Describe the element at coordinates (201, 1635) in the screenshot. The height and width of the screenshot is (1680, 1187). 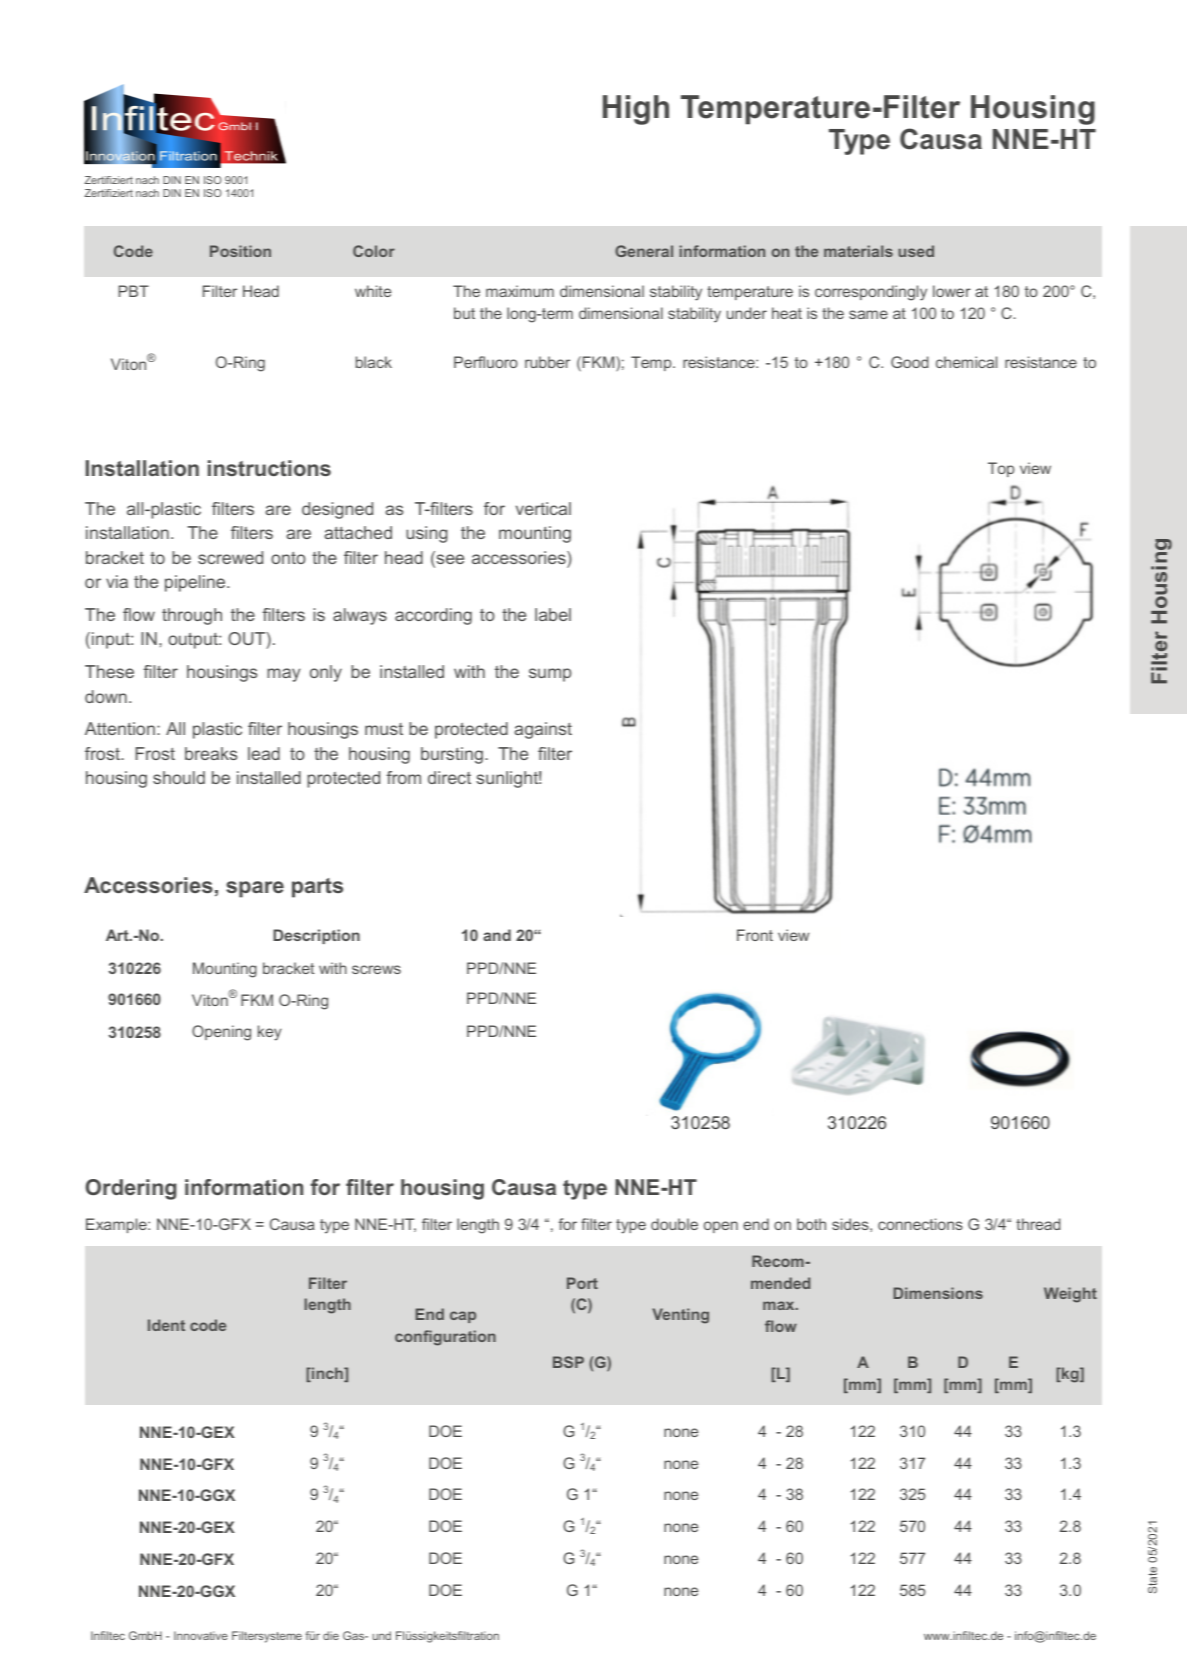
I see `Innovative` at that location.
